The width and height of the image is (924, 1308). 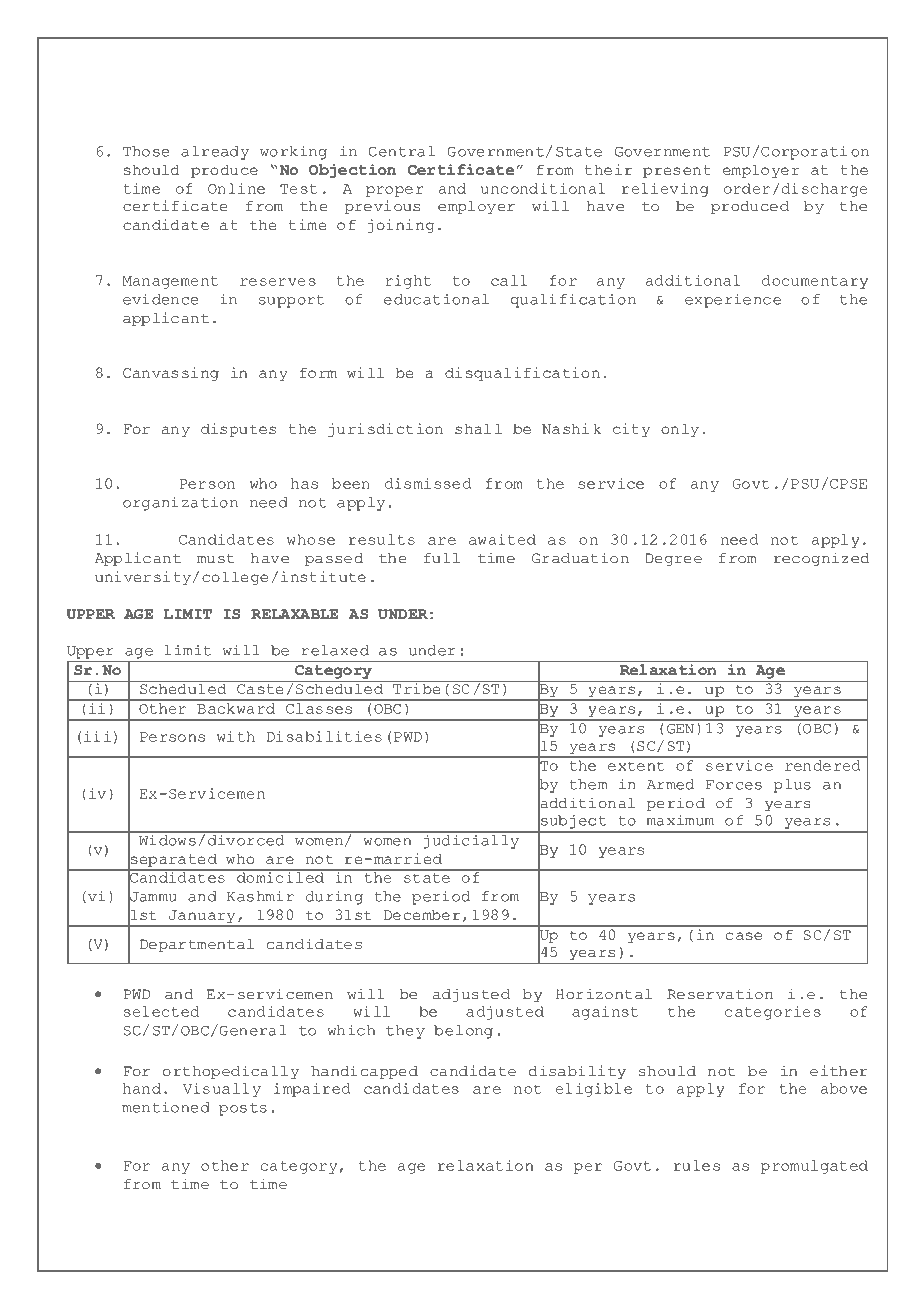 What do you see at coordinates (335, 650) in the image?
I see `relaxed` at bounding box center [335, 650].
